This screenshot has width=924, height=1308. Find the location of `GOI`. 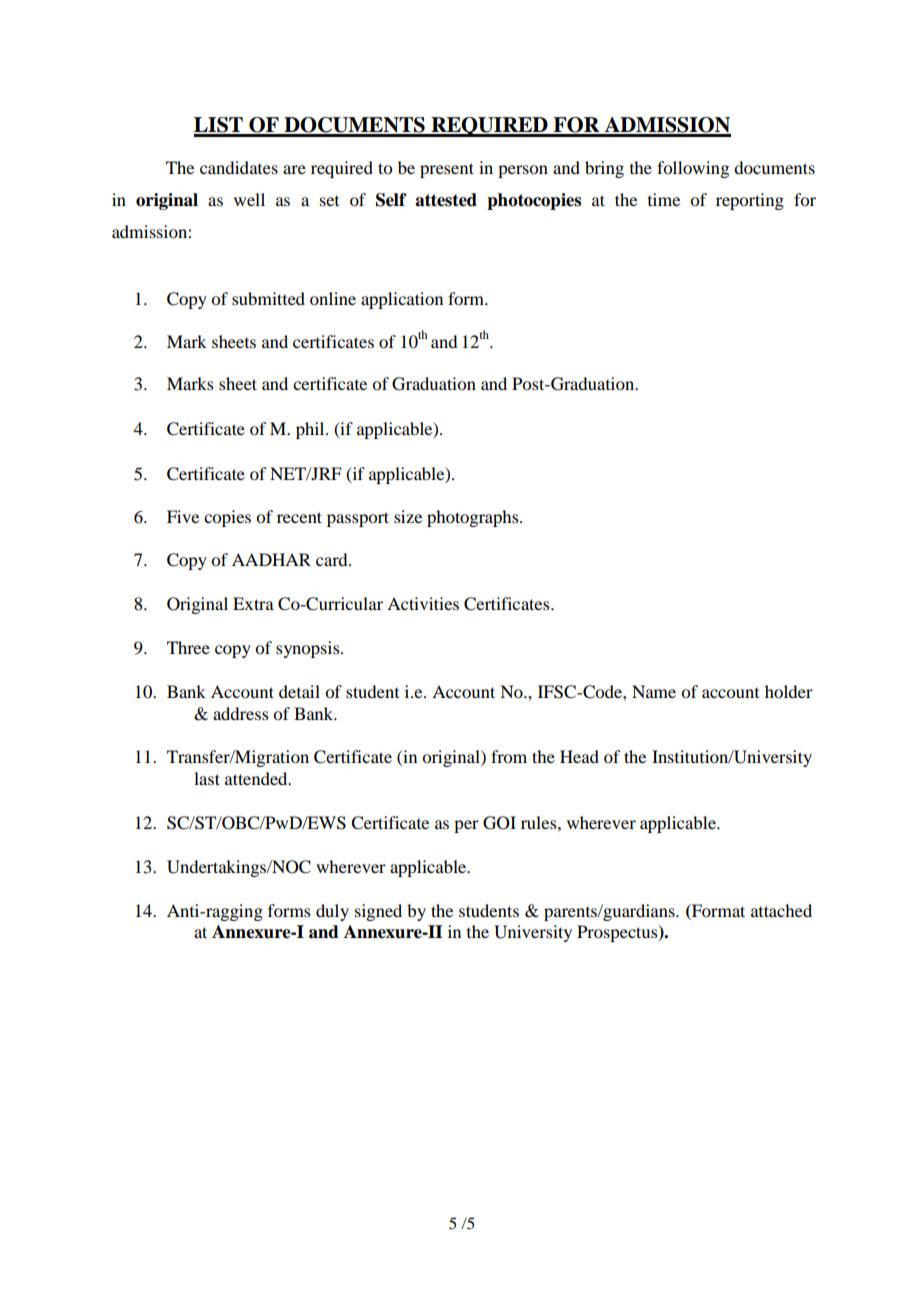

GOI is located at coordinates (499, 823).
